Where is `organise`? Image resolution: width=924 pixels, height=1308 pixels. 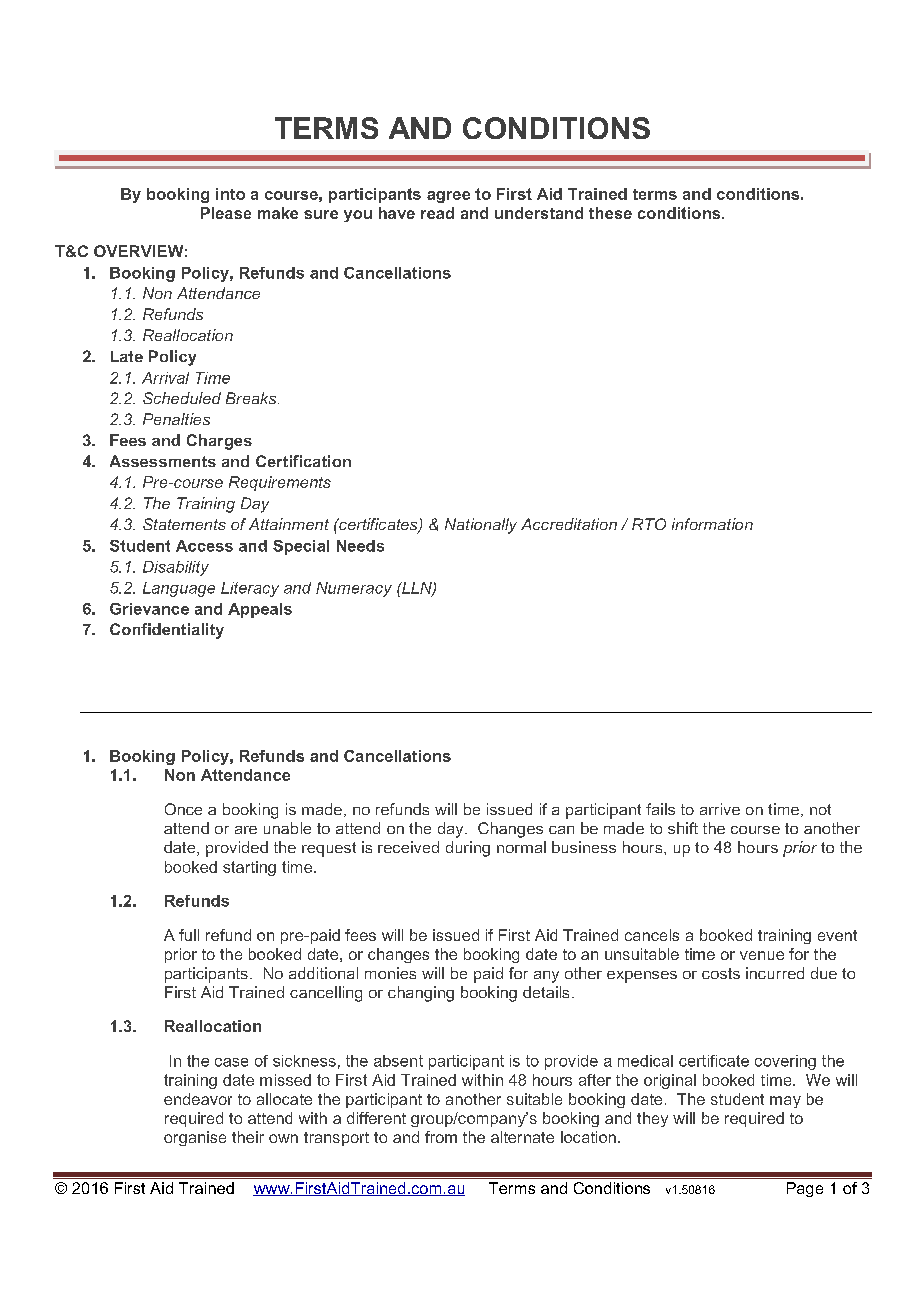 organise is located at coordinates (195, 1138).
